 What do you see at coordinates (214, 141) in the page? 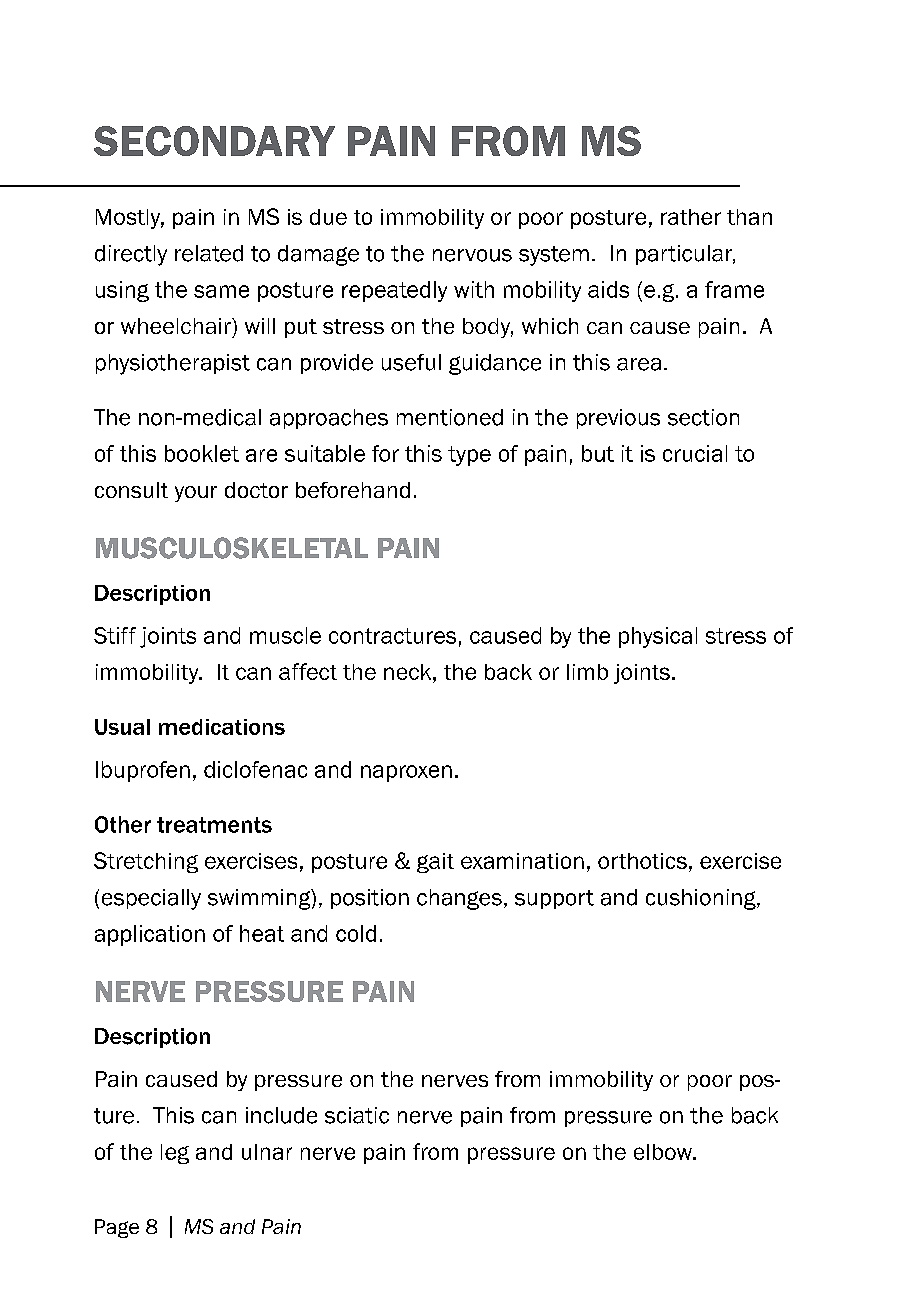
I see `SECONDARY` at bounding box center [214, 141].
